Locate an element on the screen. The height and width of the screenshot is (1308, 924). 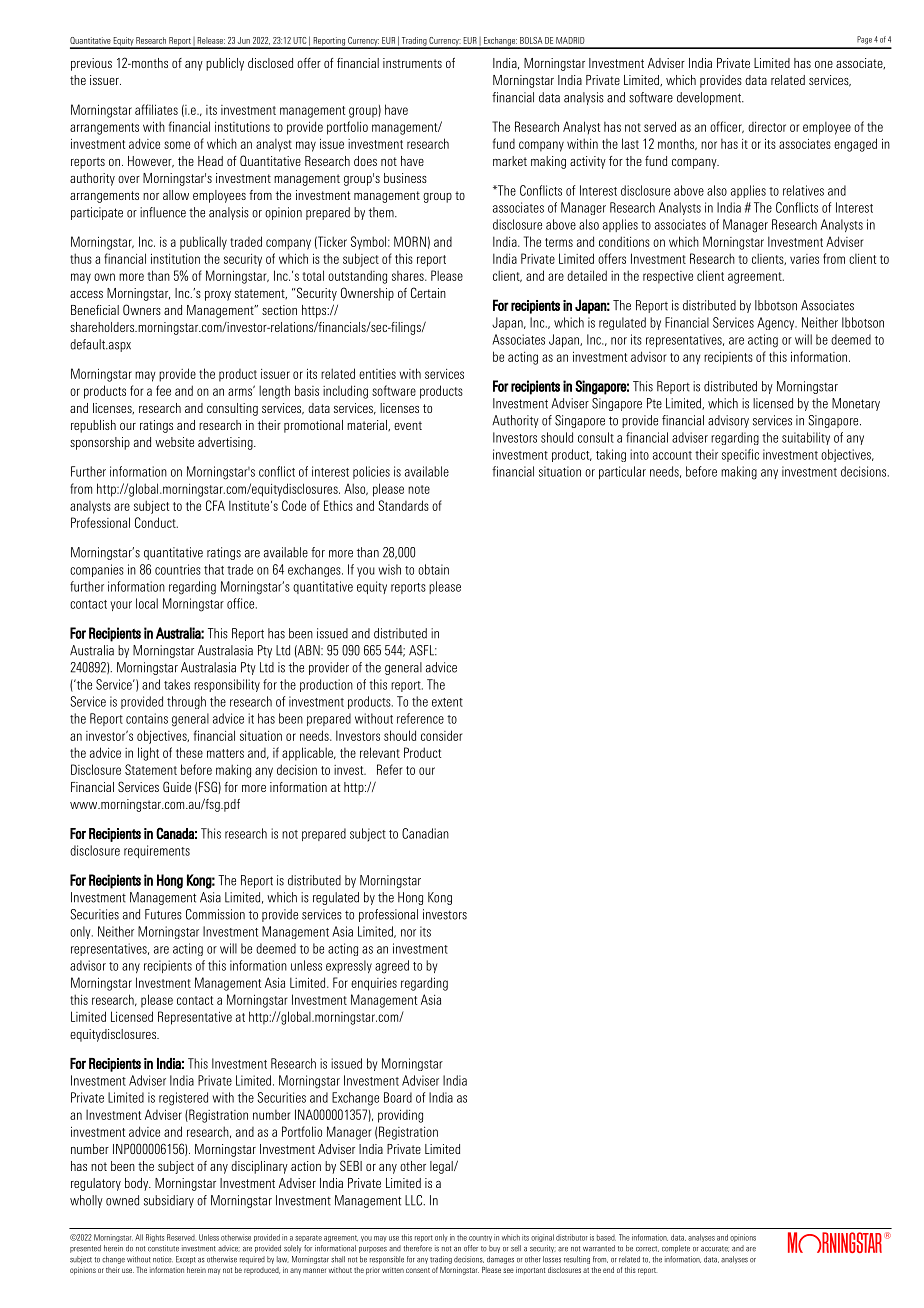
Rights is located at coordinates (155, 1238).
